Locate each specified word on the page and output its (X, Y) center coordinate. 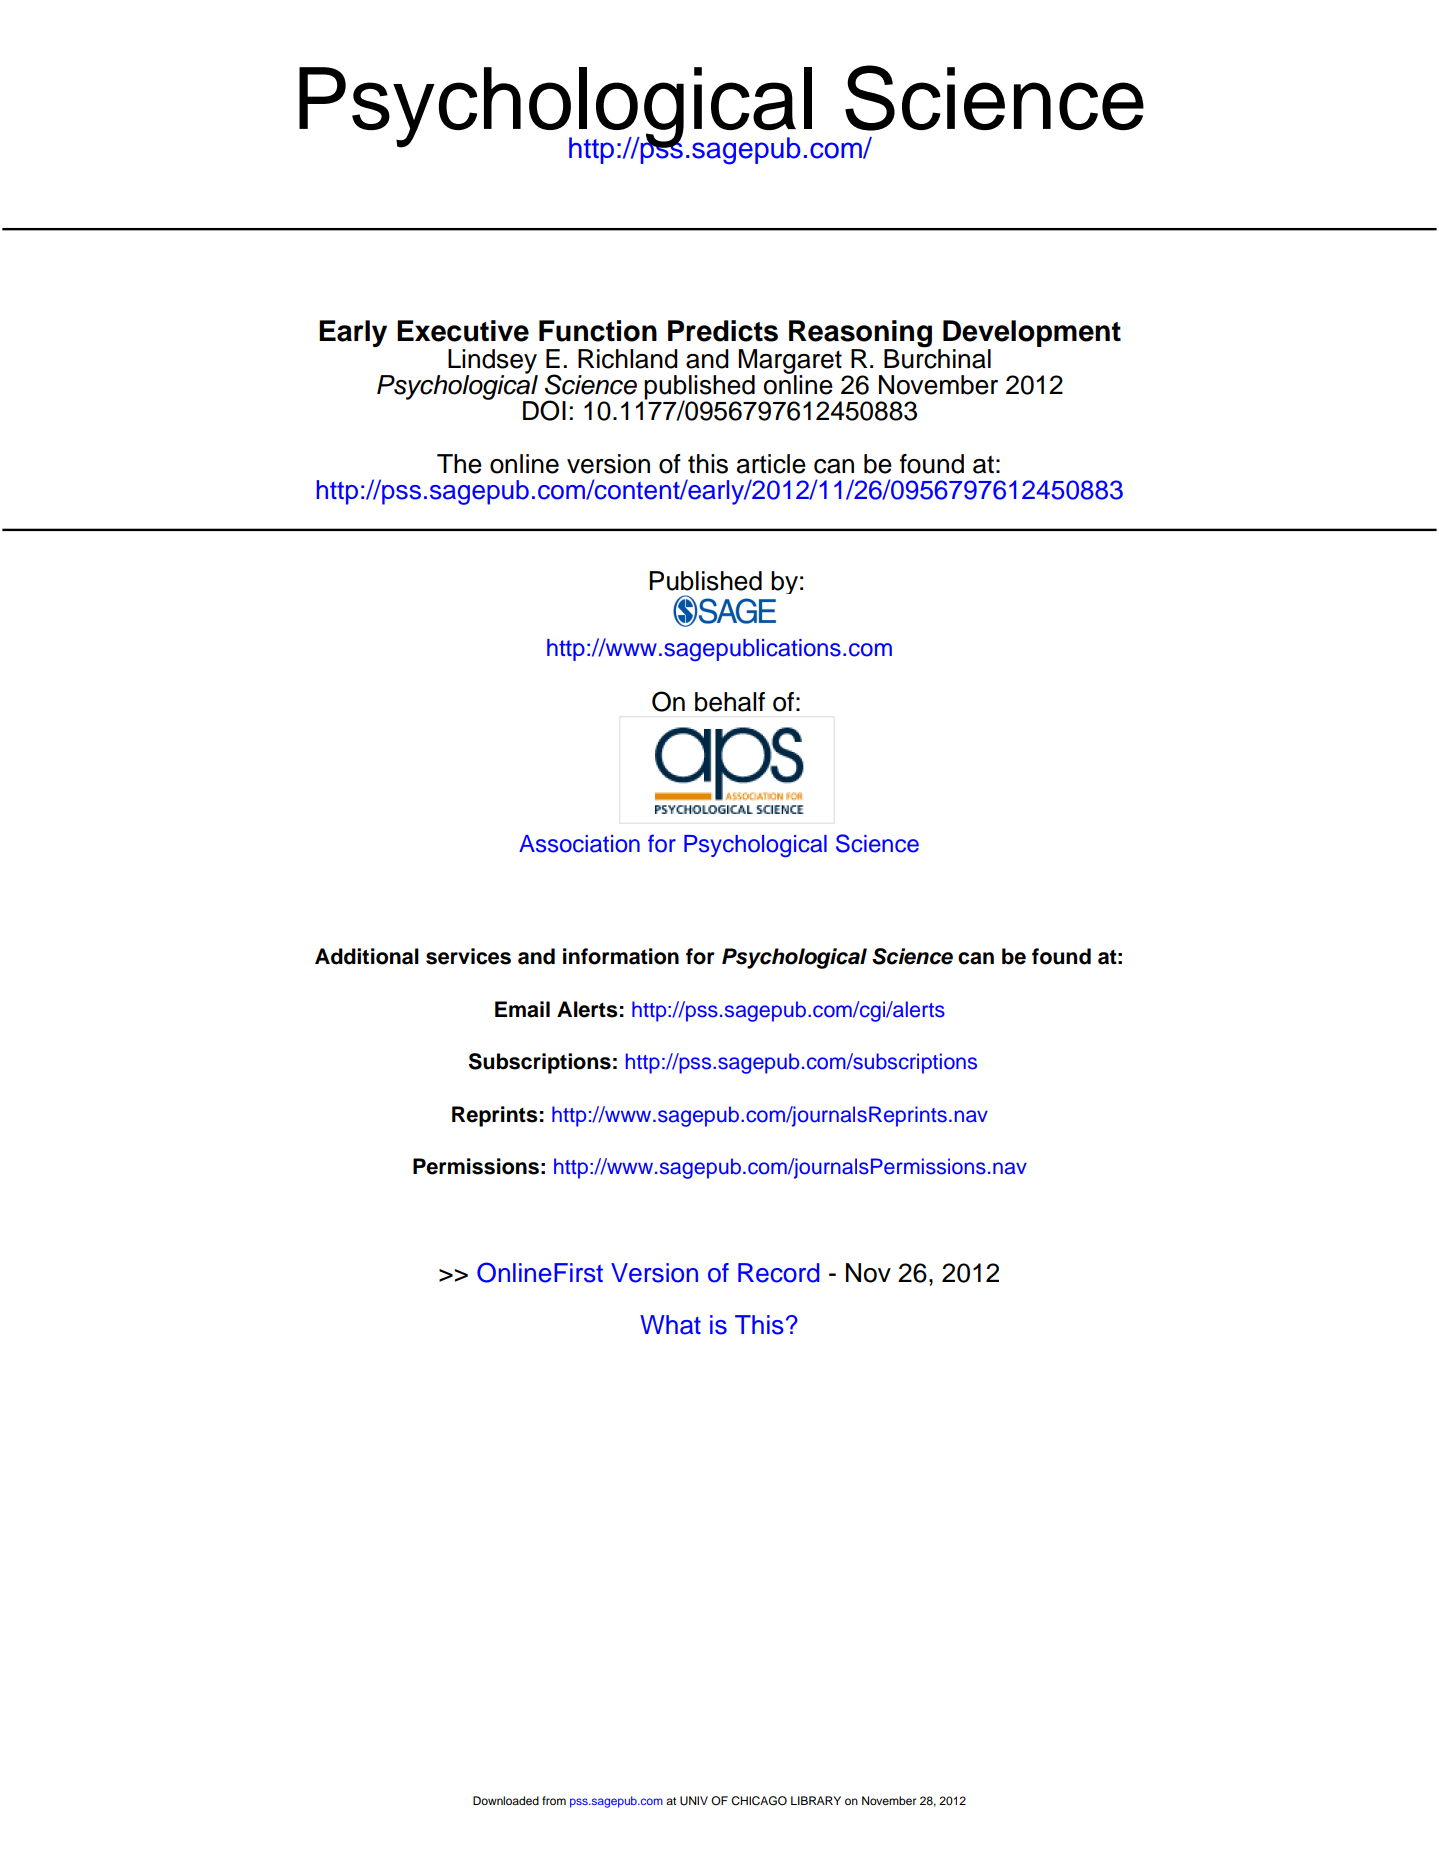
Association (579, 844)
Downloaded (506, 1800)
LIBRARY (816, 1800)
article (771, 464)
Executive (463, 331)
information (621, 956)
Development (1032, 335)
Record (779, 1273)
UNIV (694, 1801)
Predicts (723, 331)
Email (522, 1009)
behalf (730, 702)
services (468, 956)
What (670, 1325)
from (554, 1800)
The (459, 464)
